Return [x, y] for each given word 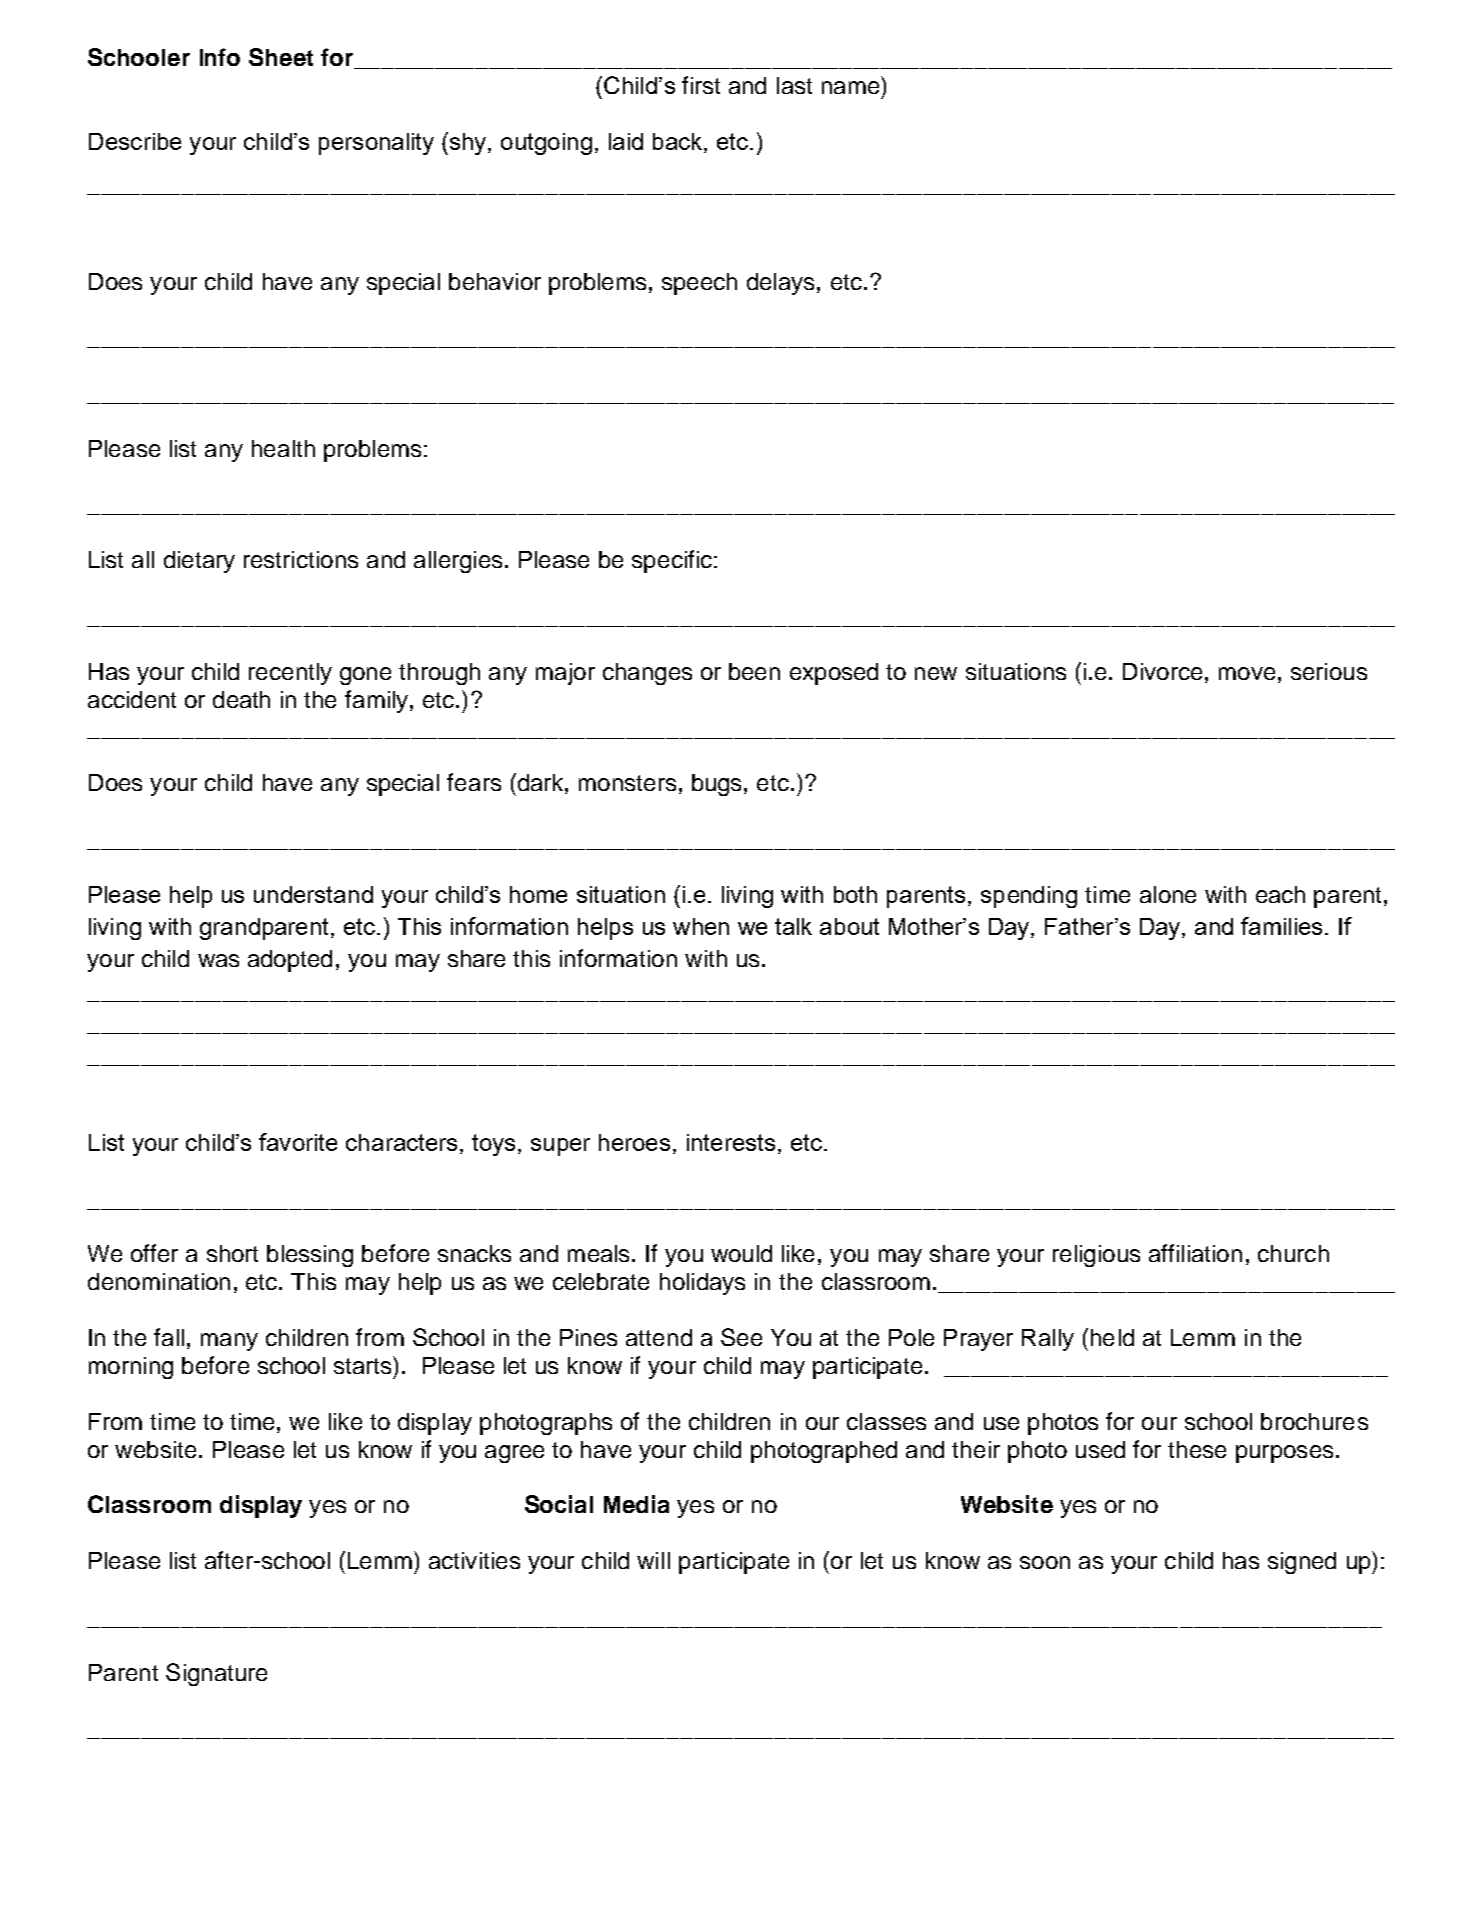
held [1112, 1337]
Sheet [281, 57]
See [741, 1337]
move [1247, 673]
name [850, 87]
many [229, 1342]
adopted [290, 961]
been [754, 671]
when [701, 926]
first [701, 85]
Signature [216, 1674]
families [1281, 926]
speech [699, 284]
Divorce [1162, 671]
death [241, 699]
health [283, 448]
